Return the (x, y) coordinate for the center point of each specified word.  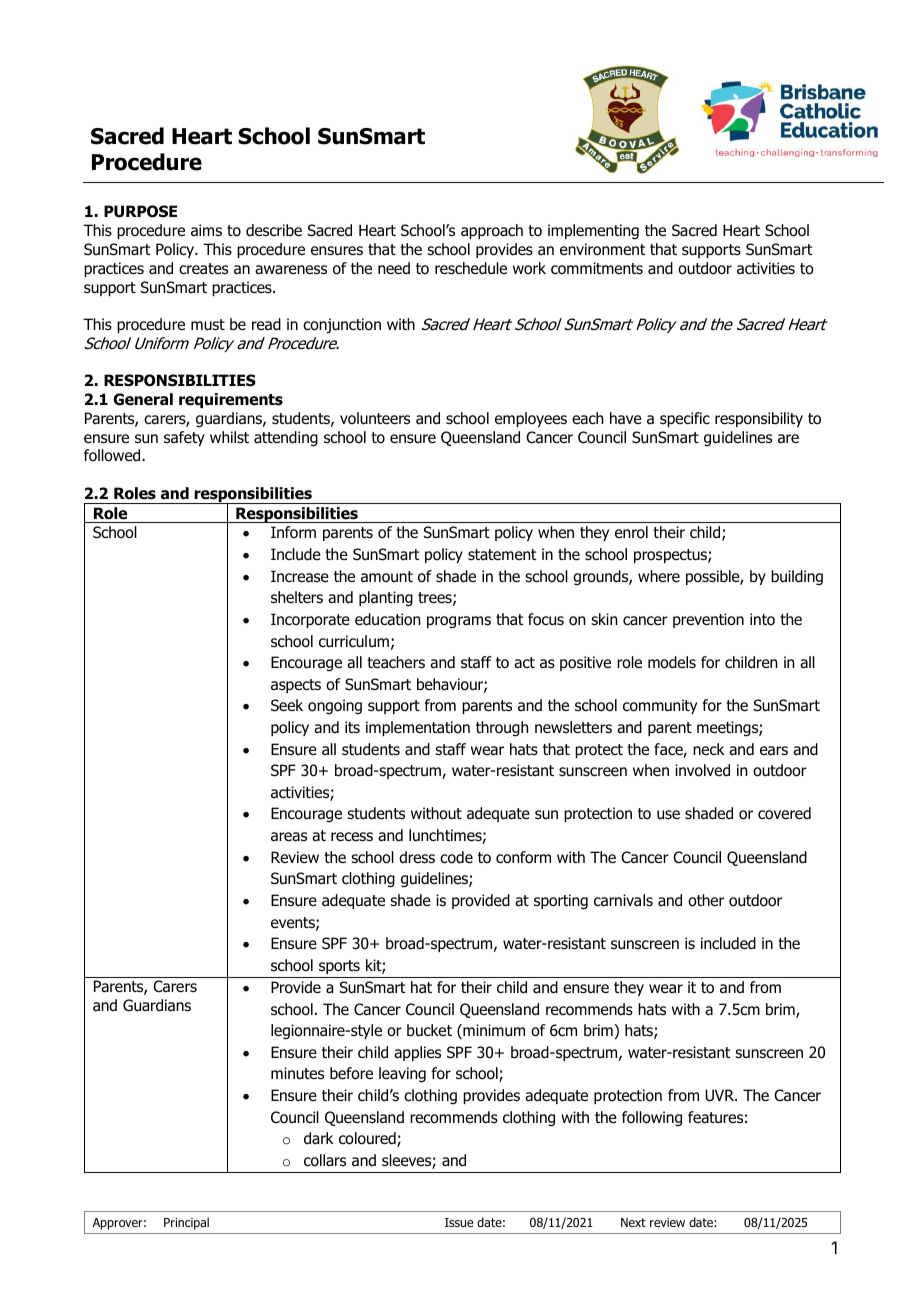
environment (602, 249)
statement (502, 555)
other (706, 900)
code (456, 857)
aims (206, 230)
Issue (459, 1222)
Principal (186, 1223)
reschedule (471, 268)
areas (289, 837)
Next (633, 1222)
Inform (293, 532)
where (659, 576)
